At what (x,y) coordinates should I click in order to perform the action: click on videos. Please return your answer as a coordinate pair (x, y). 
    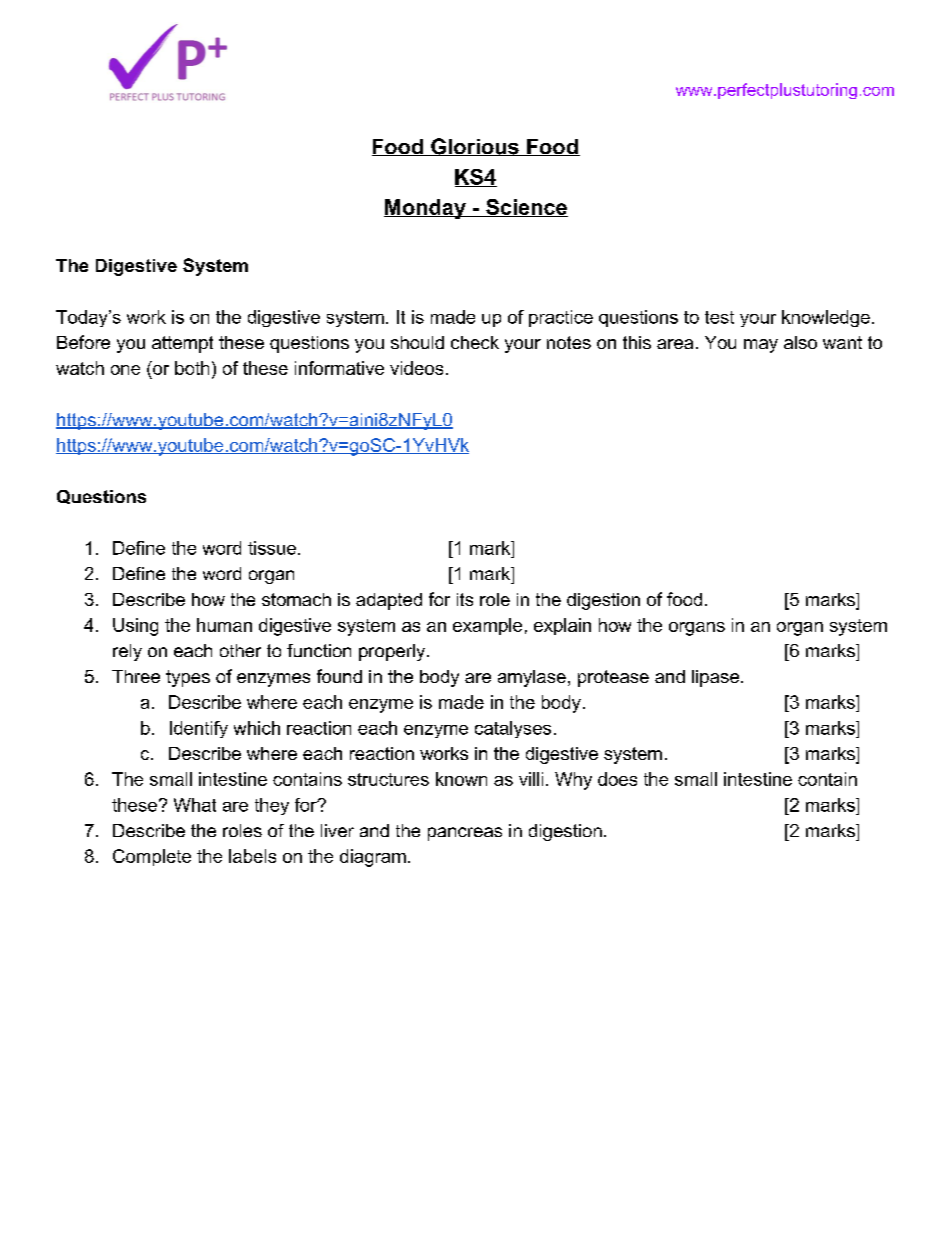
    Looking at the image, I should click on (416, 368).
